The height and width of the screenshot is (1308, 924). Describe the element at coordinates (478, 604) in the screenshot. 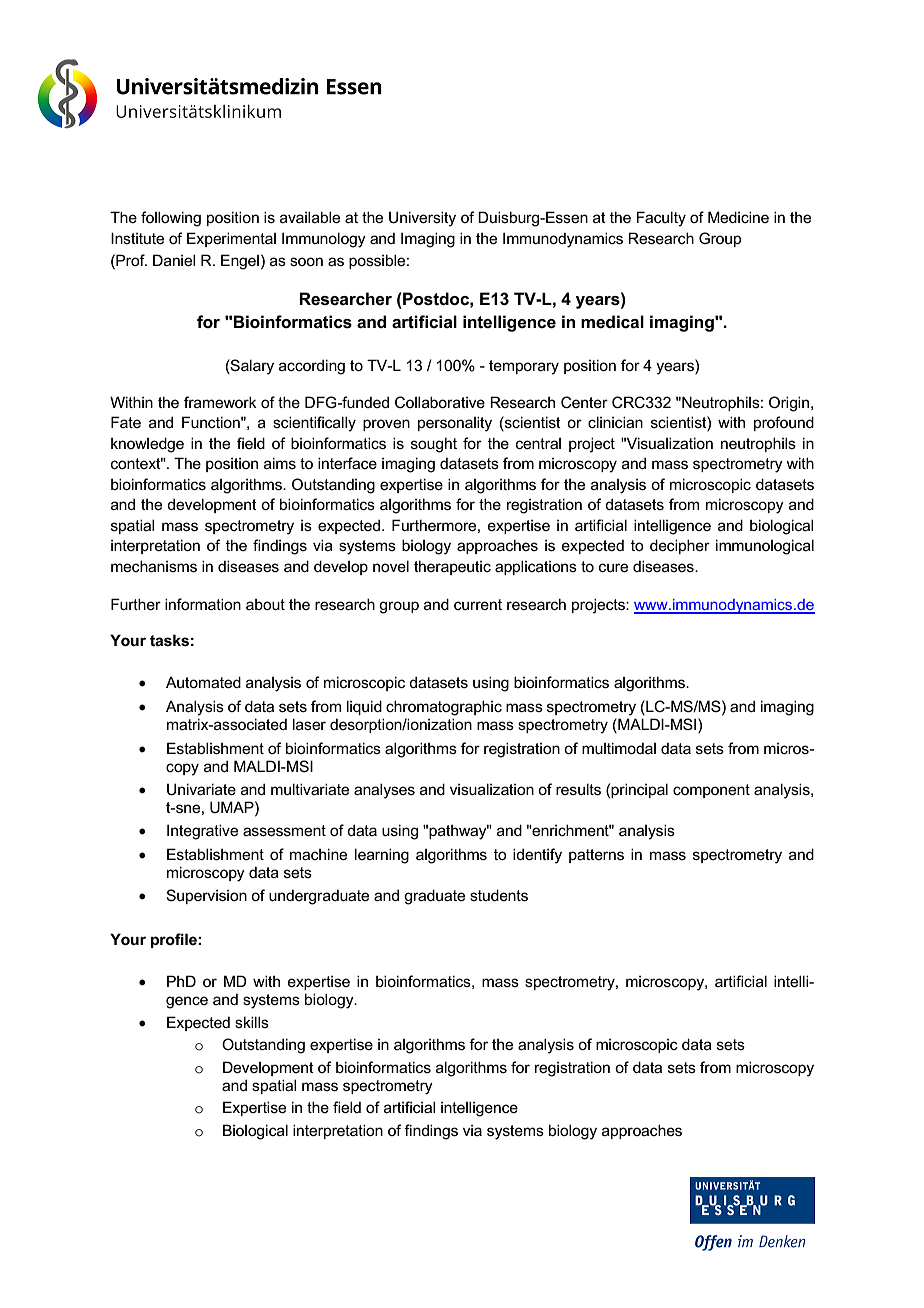

I see `current` at that location.
